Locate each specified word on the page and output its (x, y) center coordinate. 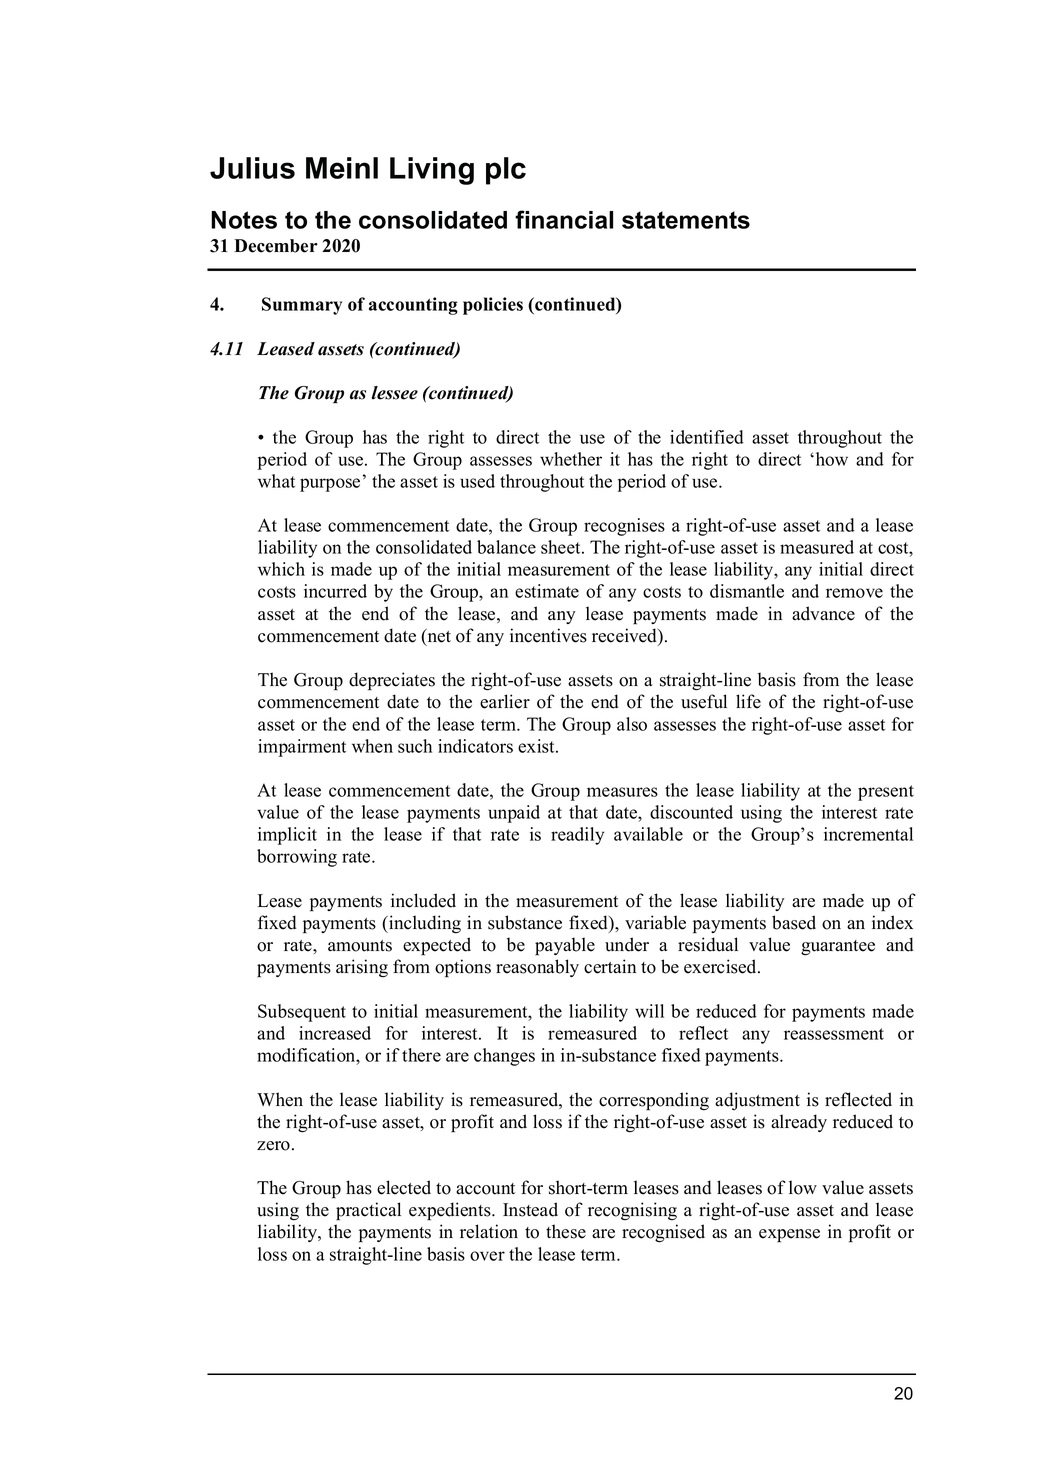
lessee (395, 393)
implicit (287, 836)
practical (368, 1211)
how (830, 459)
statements (686, 220)
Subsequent (302, 1013)
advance (823, 613)
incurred (335, 591)
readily (577, 836)
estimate (547, 591)
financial (564, 219)
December (276, 246)
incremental (868, 834)
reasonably (537, 968)
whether (571, 459)
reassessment (834, 1034)
